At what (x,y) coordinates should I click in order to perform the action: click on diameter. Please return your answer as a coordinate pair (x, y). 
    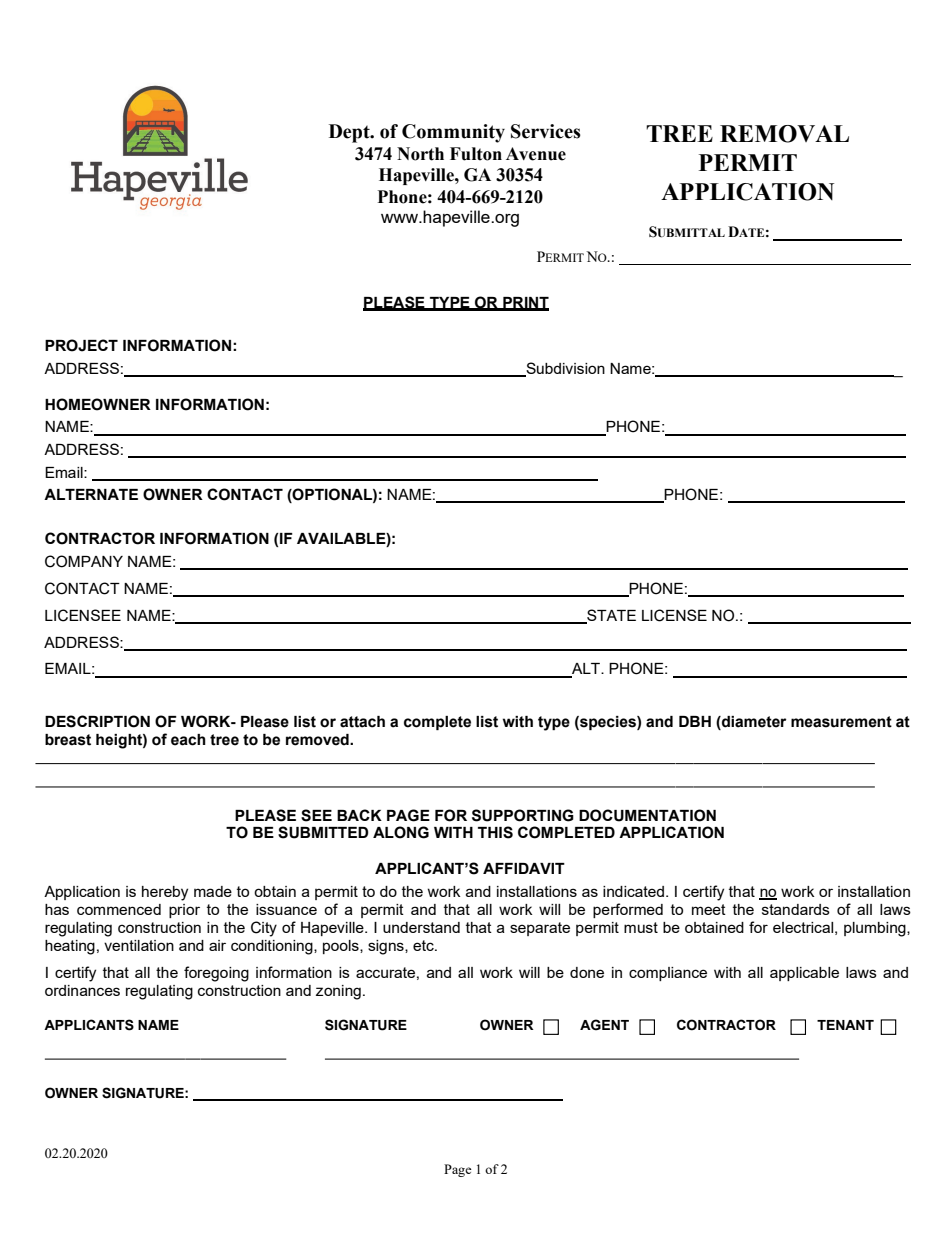
    Looking at the image, I should click on (753, 723).
